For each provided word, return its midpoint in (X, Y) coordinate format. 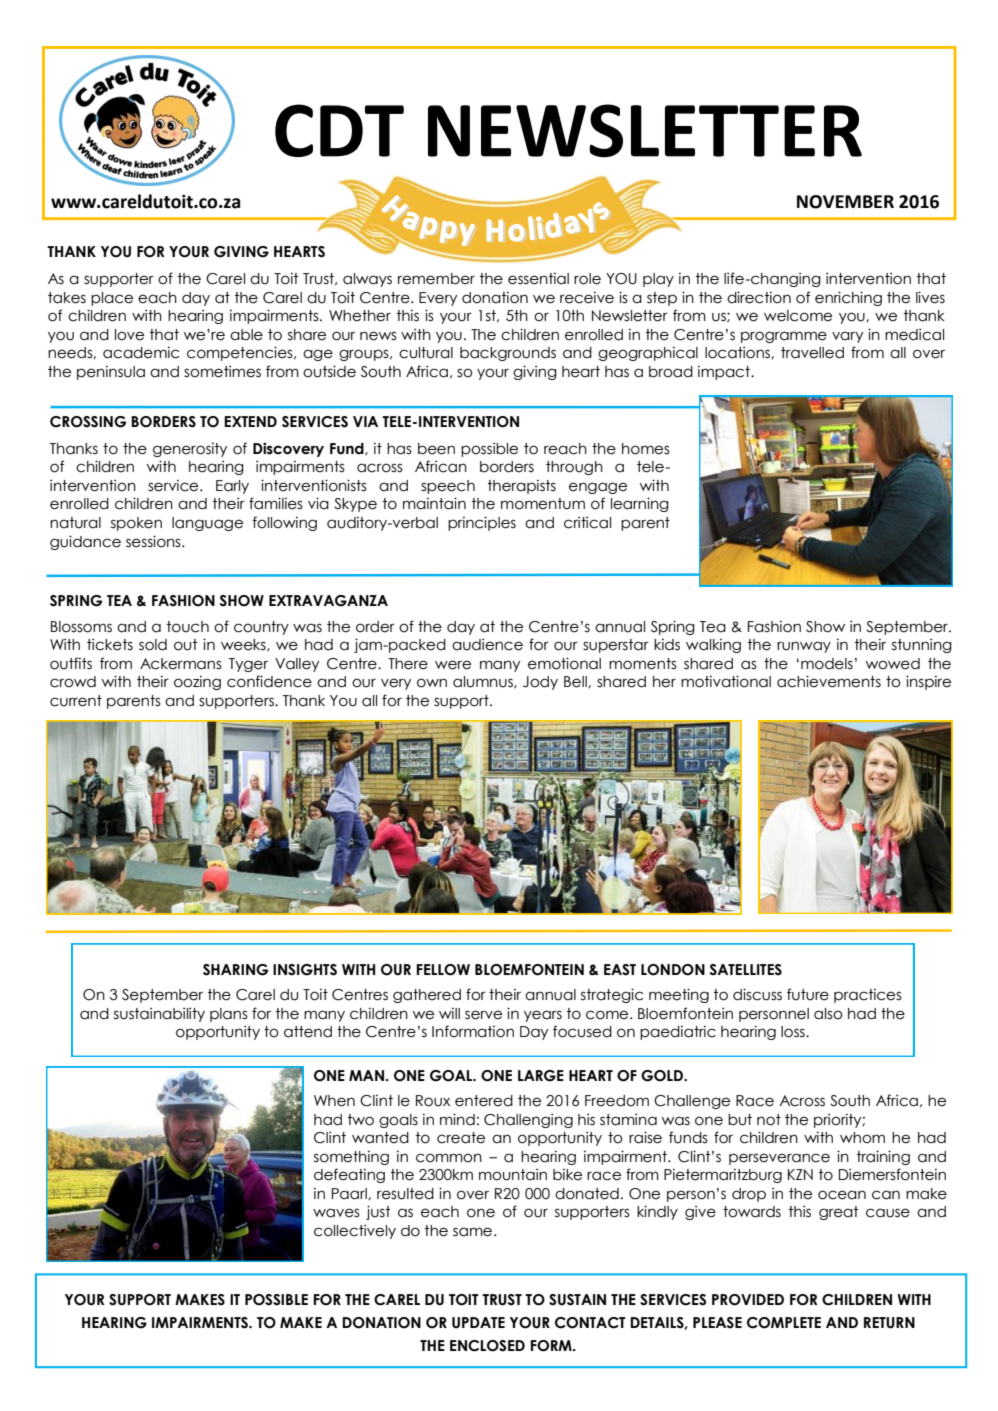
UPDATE (478, 1323)
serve (483, 1015)
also (828, 1014)
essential (538, 279)
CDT (339, 130)
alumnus (484, 682)
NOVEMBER (845, 202)
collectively (355, 1231)
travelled (812, 353)
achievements (829, 681)
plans (229, 1015)
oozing (197, 683)
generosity (190, 450)
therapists (522, 487)
